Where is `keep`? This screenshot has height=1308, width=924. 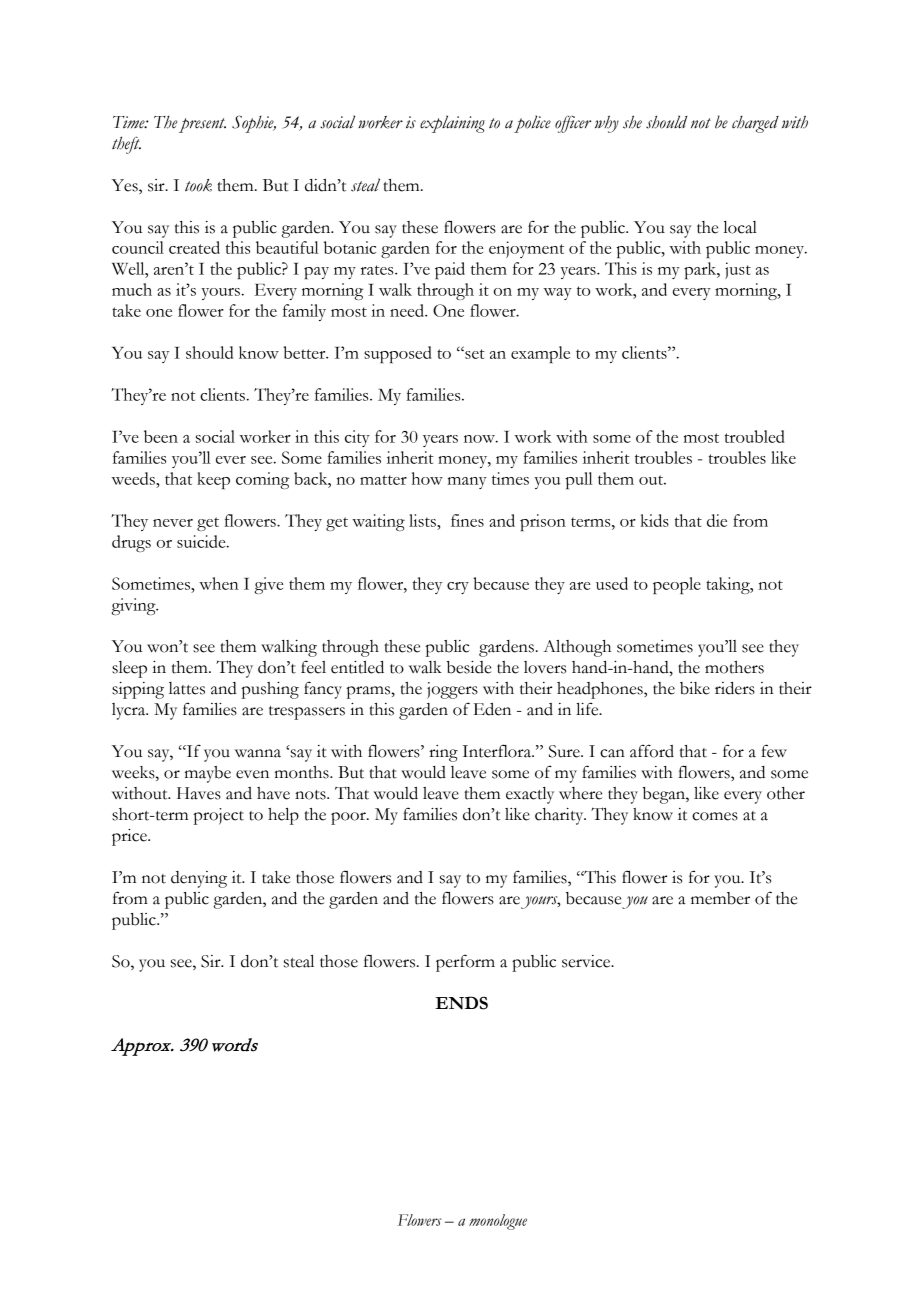
keep is located at coordinates (213, 480).
